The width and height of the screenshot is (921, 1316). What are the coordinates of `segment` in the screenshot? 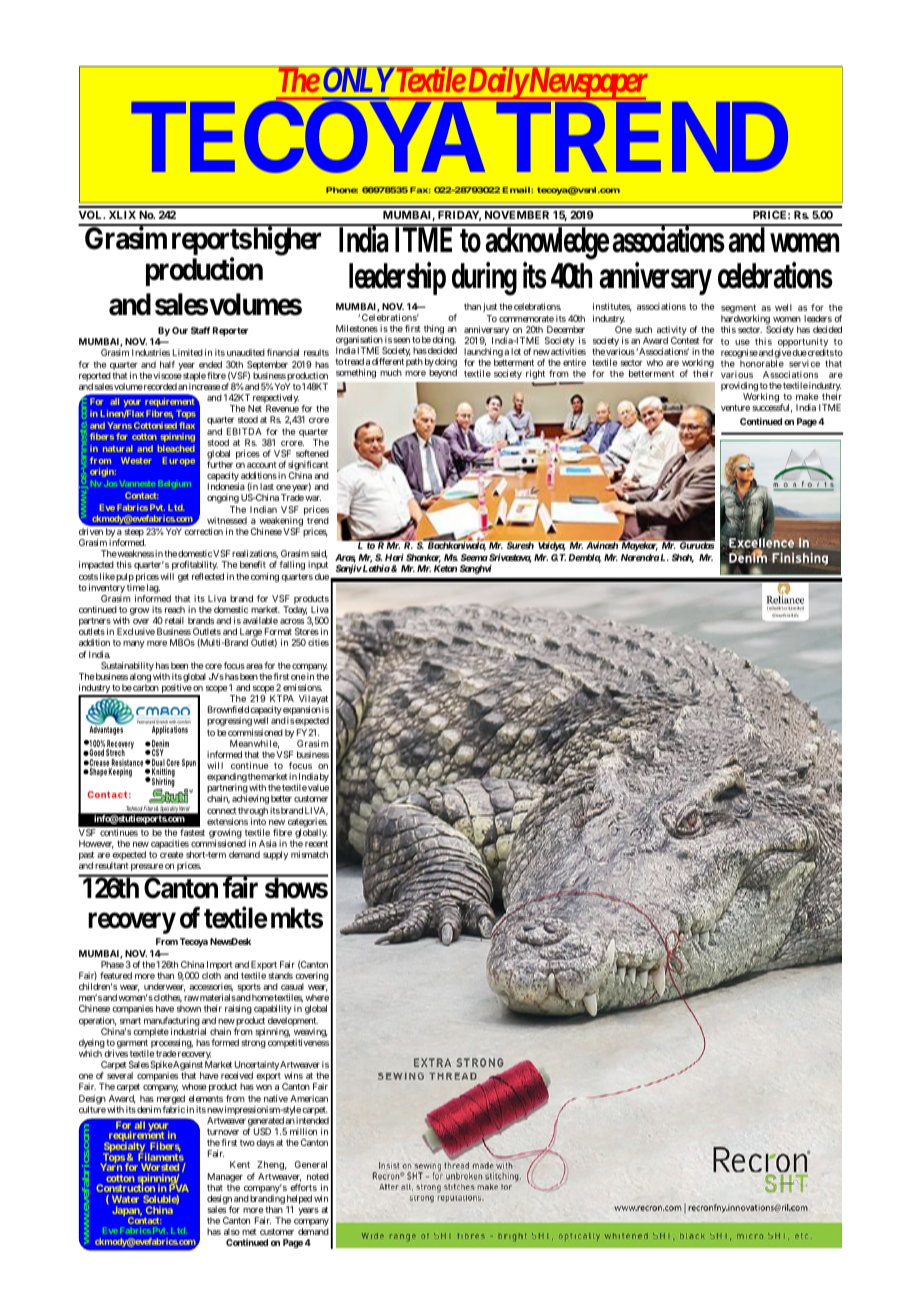 It's located at (738, 310).
